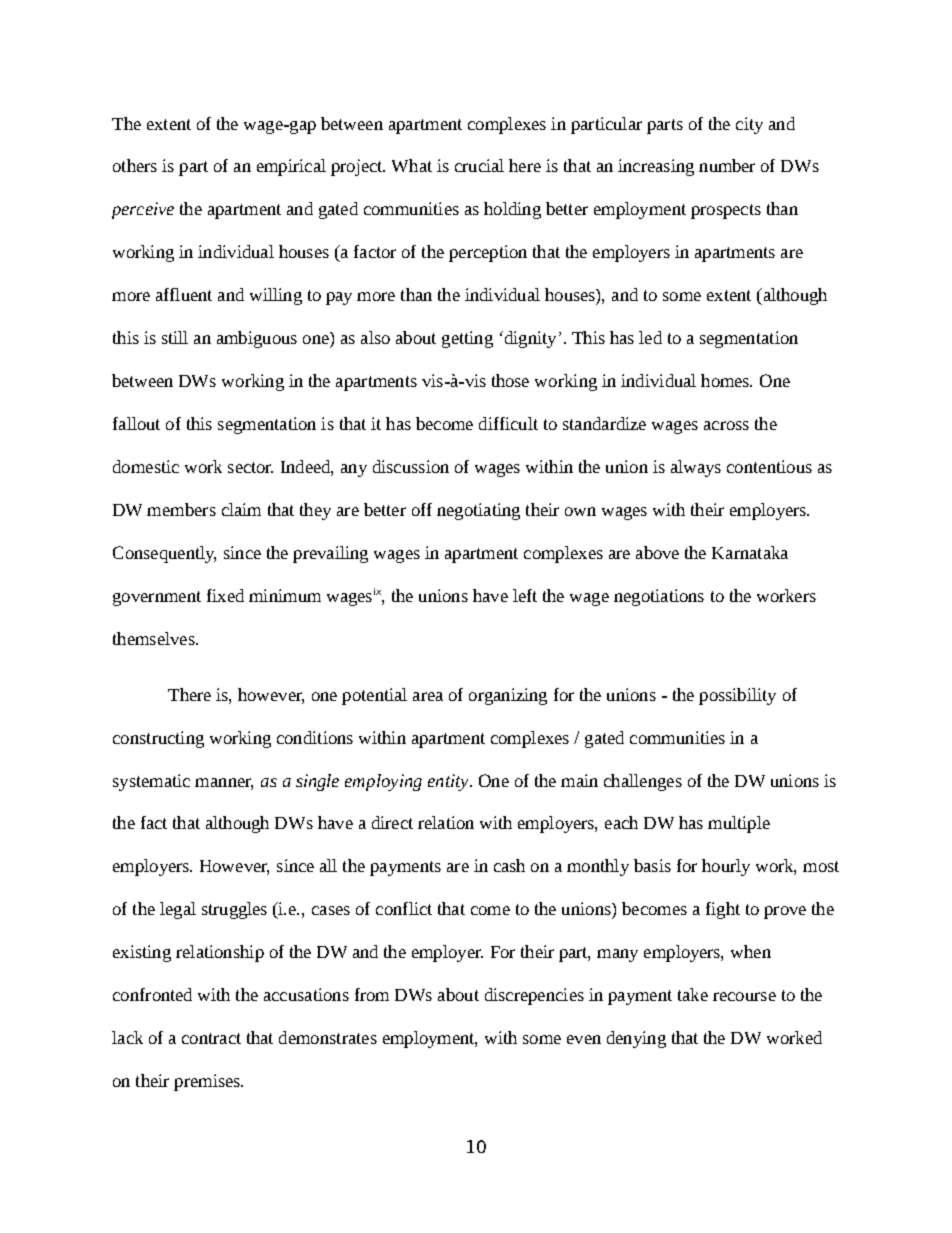 The image size is (952, 1233). I want to click on fixed, so click(225, 595).
